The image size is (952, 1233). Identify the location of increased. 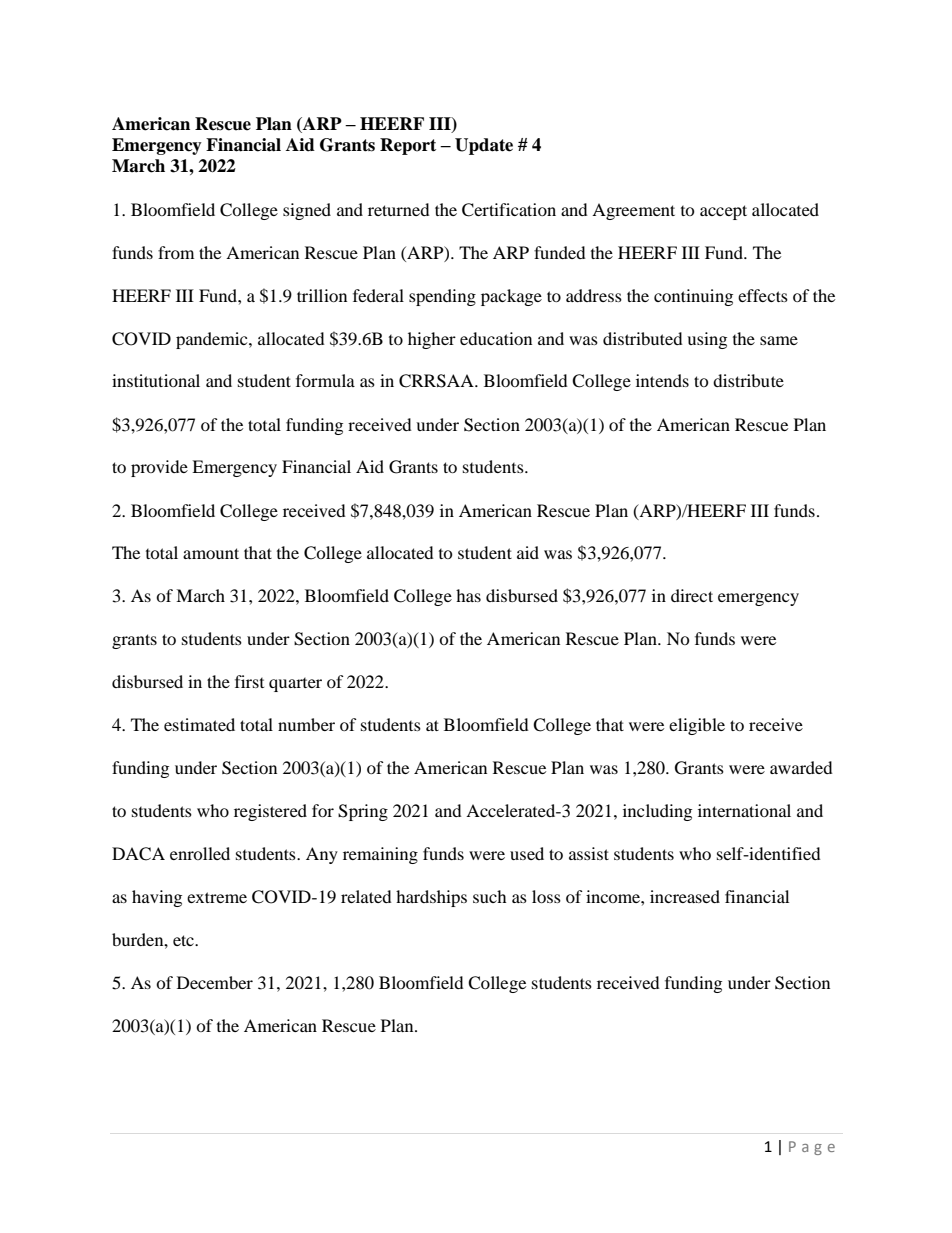
(685, 896).
